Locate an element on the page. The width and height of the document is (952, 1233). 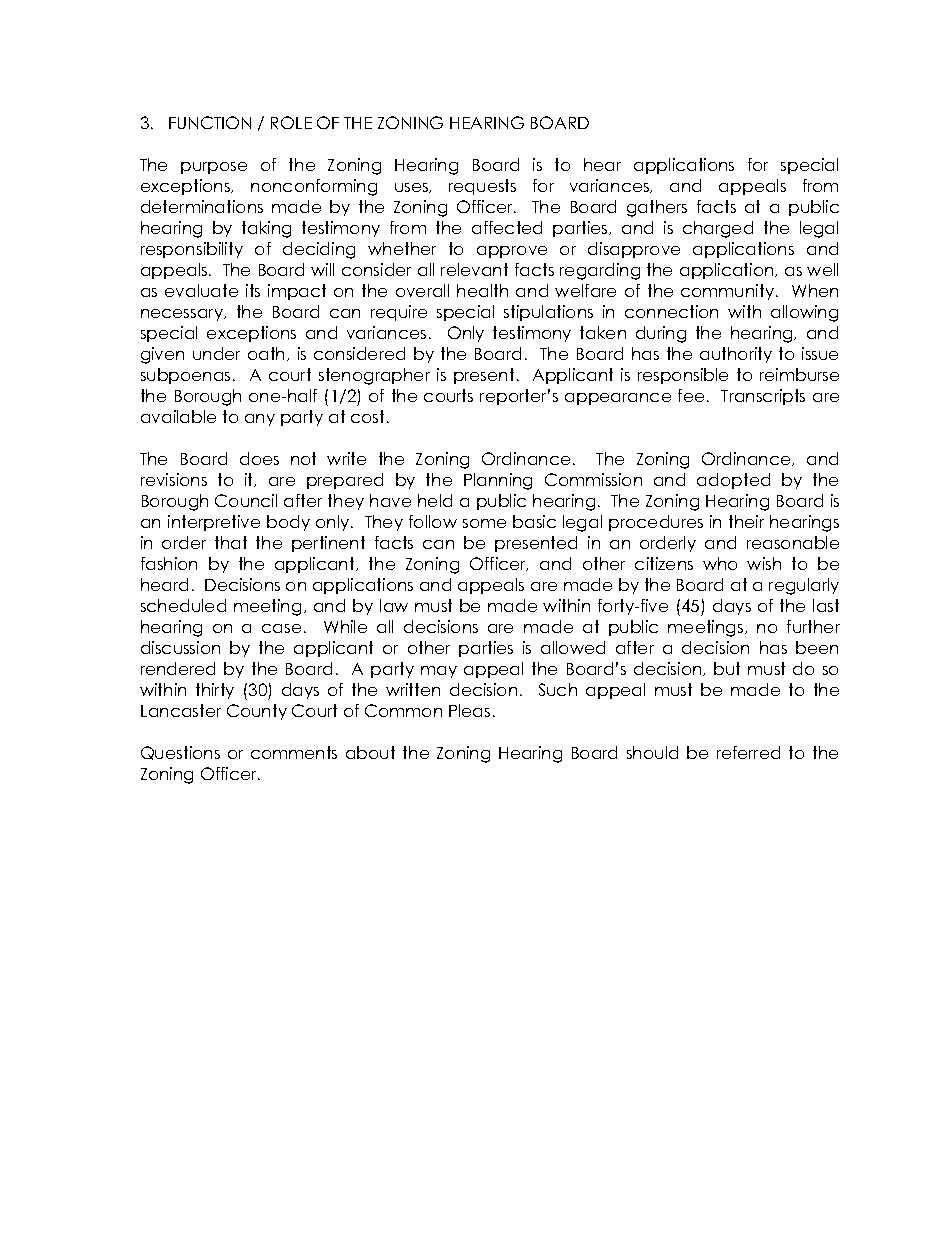
requests is located at coordinates (482, 187).
